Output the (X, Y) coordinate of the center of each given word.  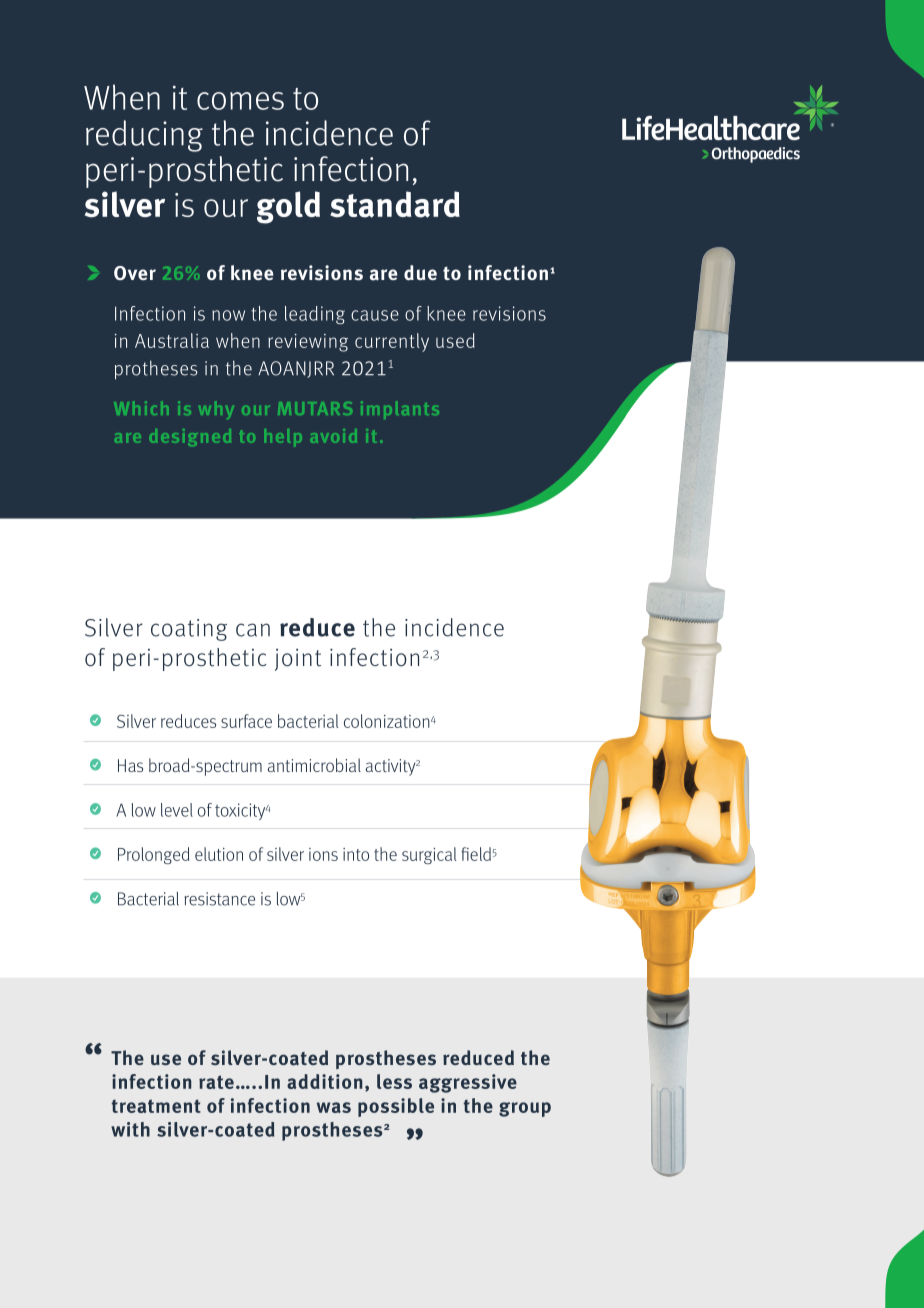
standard (395, 204)
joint (298, 660)
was (334, 1107)
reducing (144, 136)
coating (189, 630)
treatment (156, 1106)
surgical (429, 855)
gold (288, 207)
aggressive (468, 1083)
